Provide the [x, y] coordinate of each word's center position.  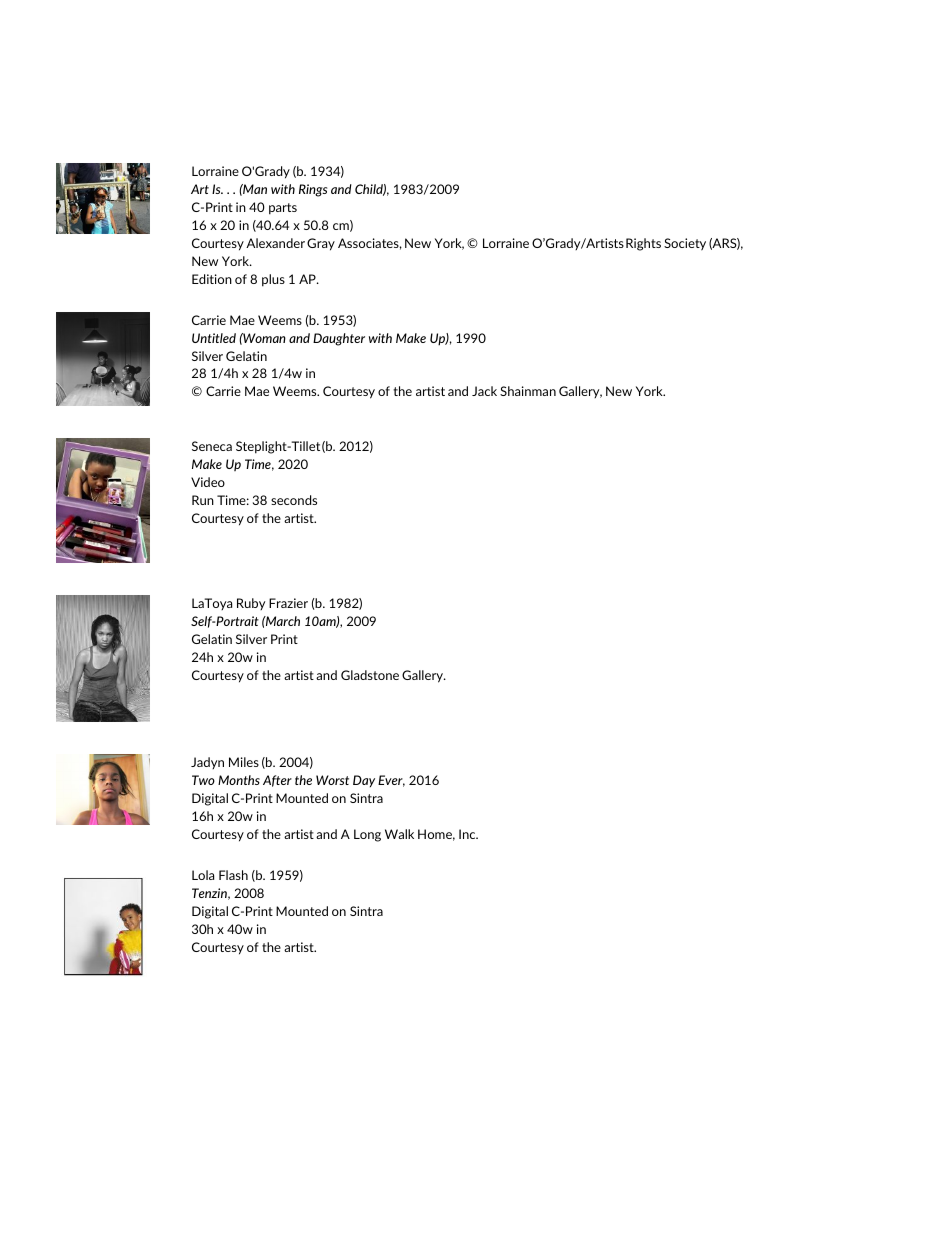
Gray [321, 244]
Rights [643, 244]
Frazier [288, 603]
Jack [484, 391]
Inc [468, 834]
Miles [244, 762]
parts [283, 209]
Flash [233, 875]
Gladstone [370, 675]
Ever [391, 781]
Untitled [214, 338]
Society [685, 244]
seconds [294, 500]
